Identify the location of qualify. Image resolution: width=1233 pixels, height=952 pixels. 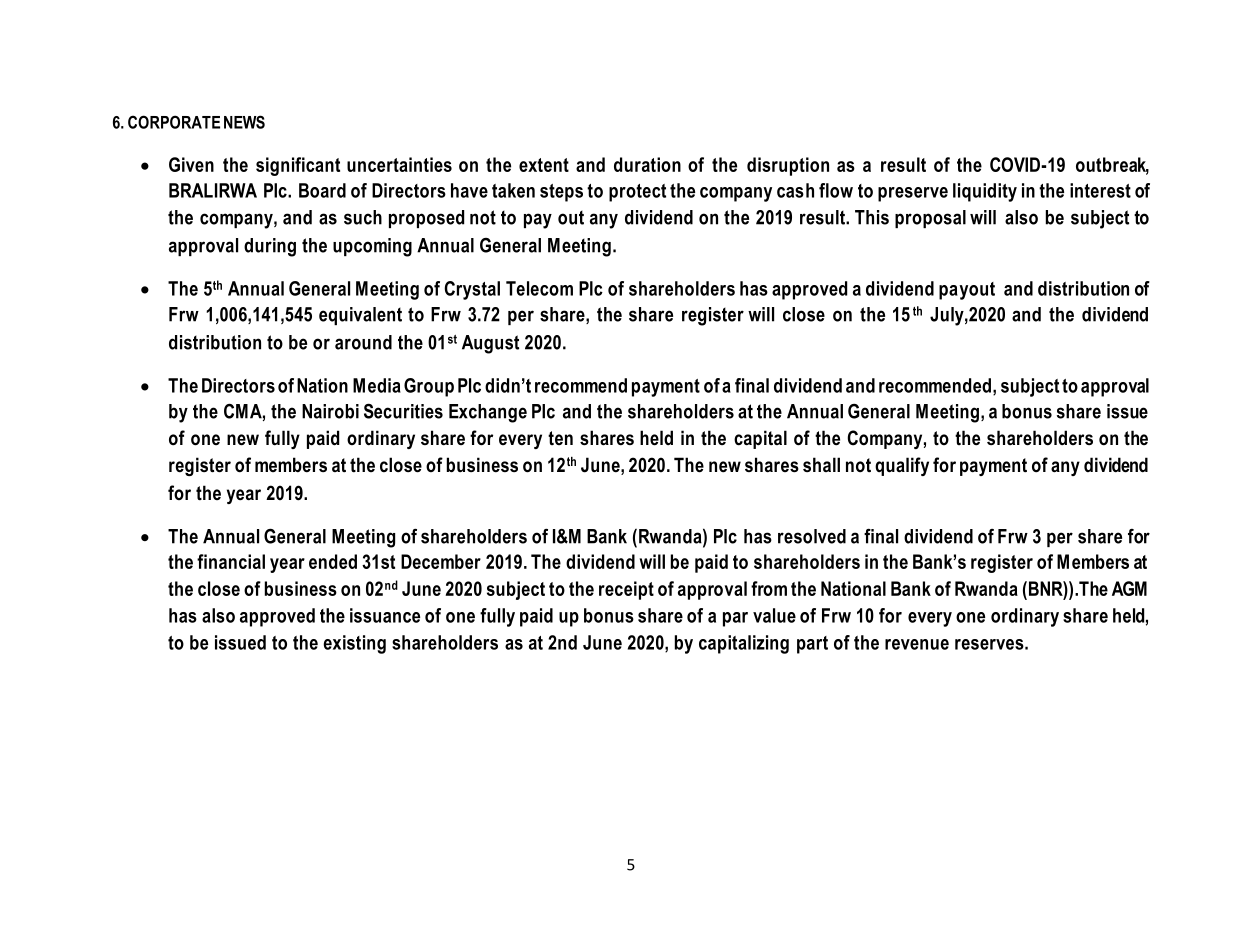
(902, 466).
